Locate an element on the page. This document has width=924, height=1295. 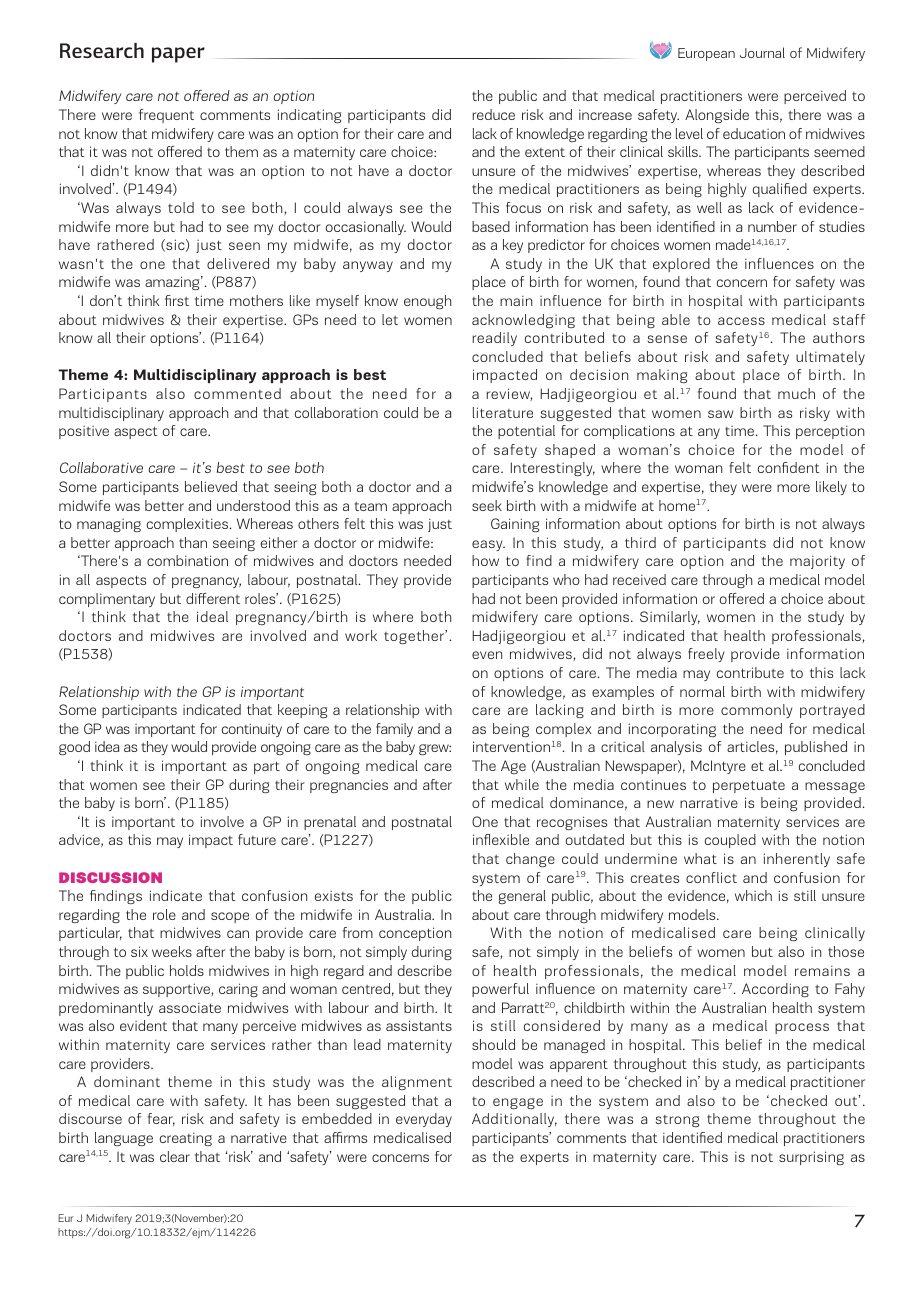
everyday is located at coordinates (424, 1120).
